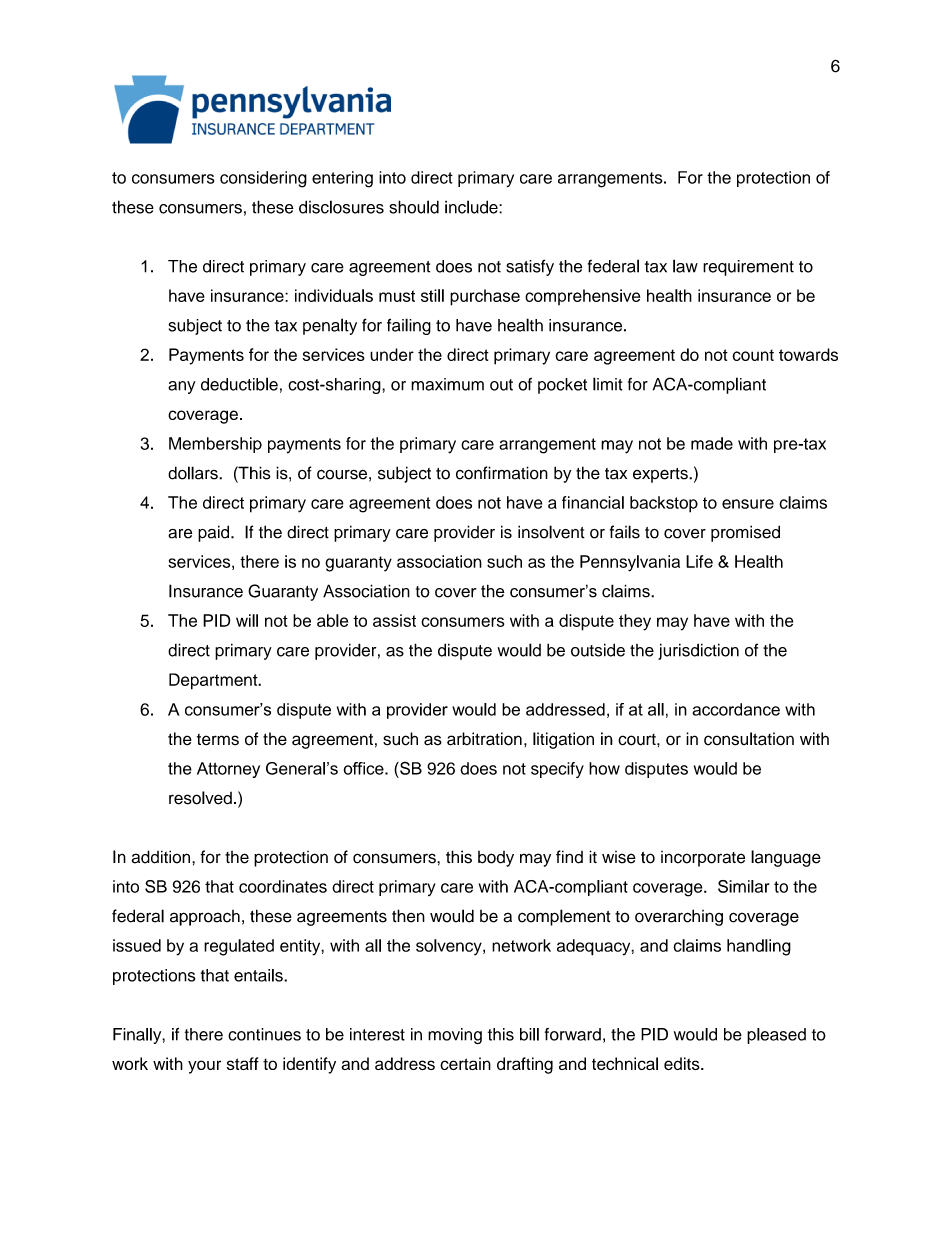 This document has height=1233, width=952. I want to click on jurisdiction, so click(698, 651).
